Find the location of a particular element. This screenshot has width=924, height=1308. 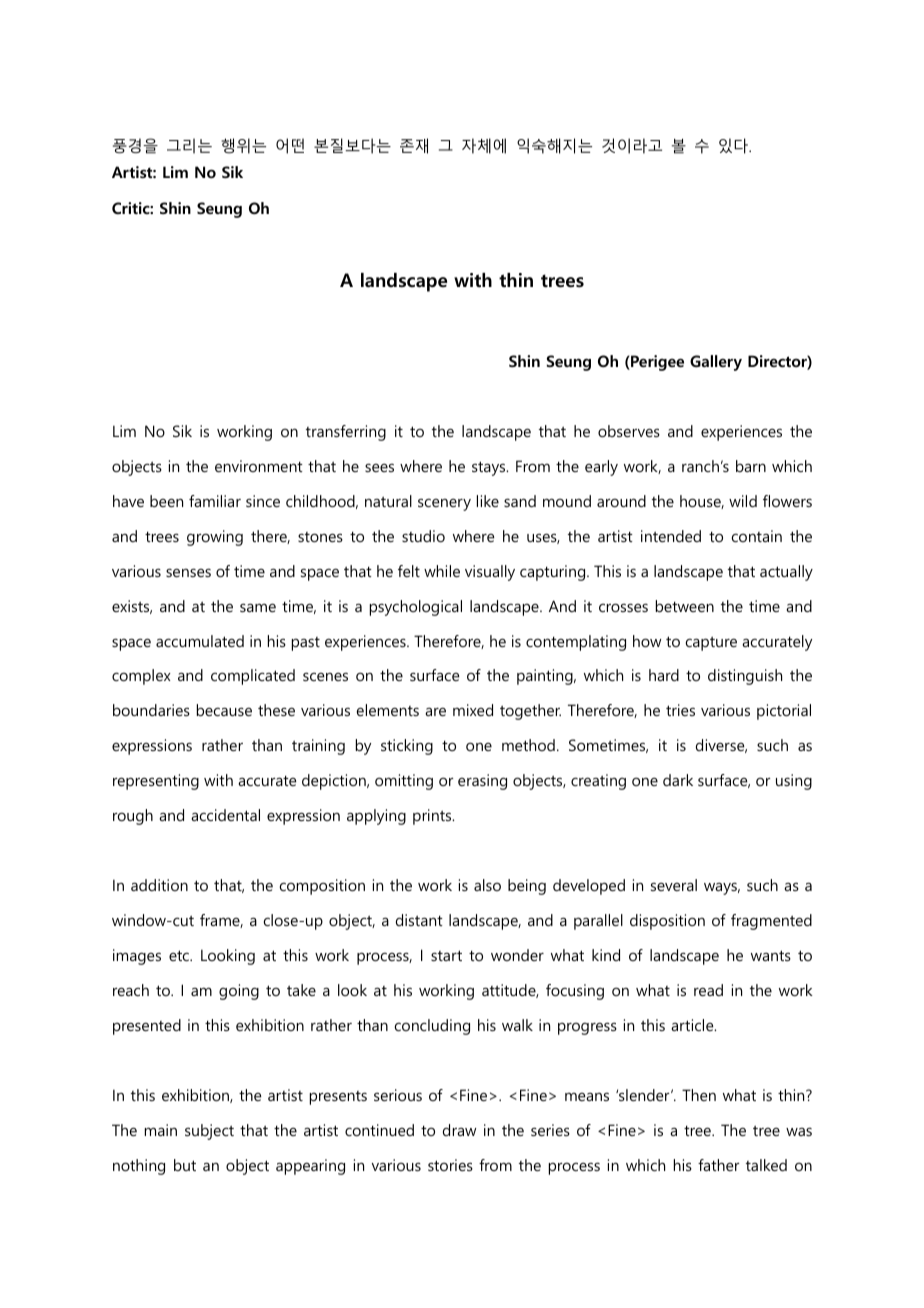

etc is located at coordinates (180, 955).
